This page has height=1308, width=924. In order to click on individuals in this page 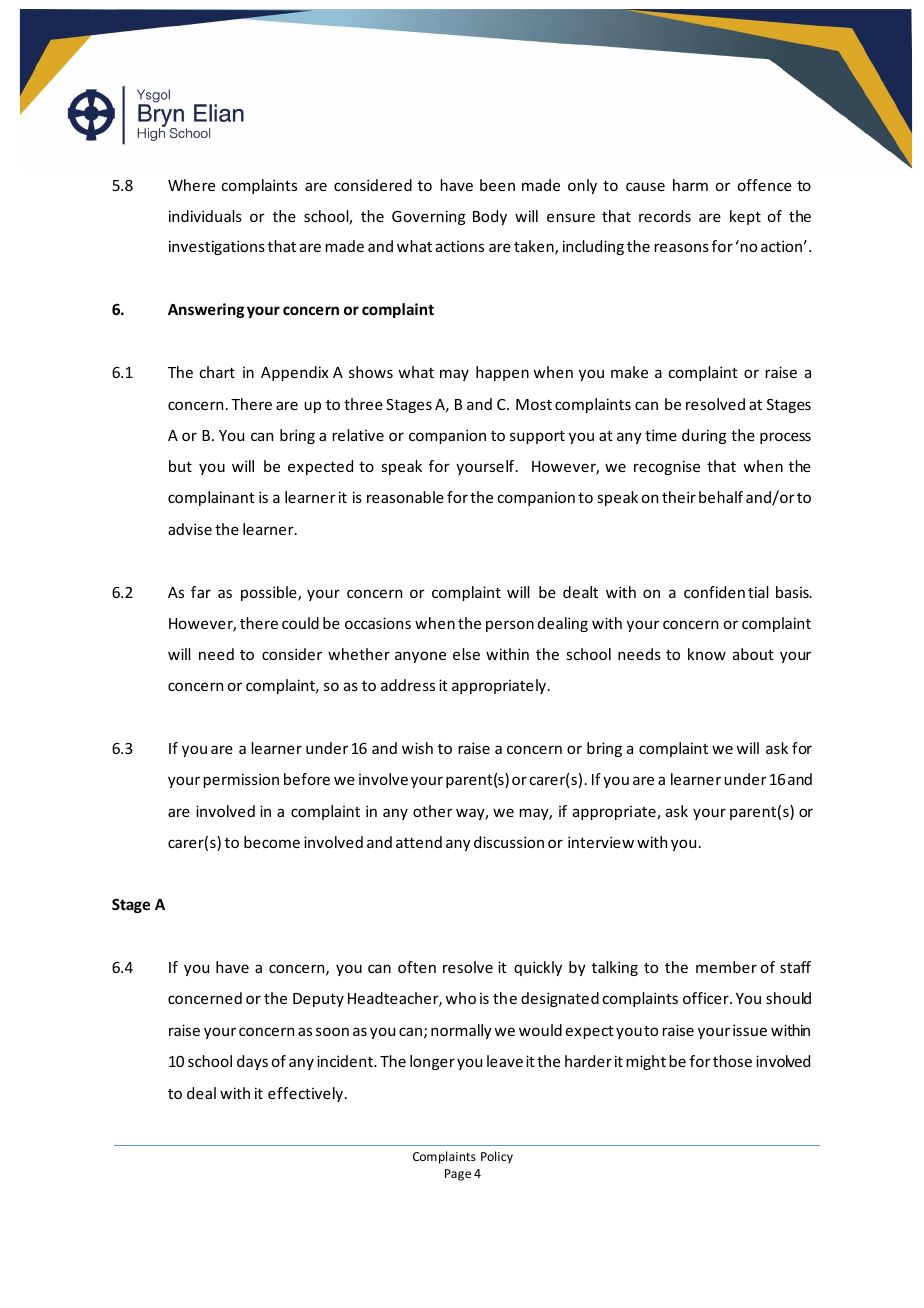, I will do `click(205, 216)`.
